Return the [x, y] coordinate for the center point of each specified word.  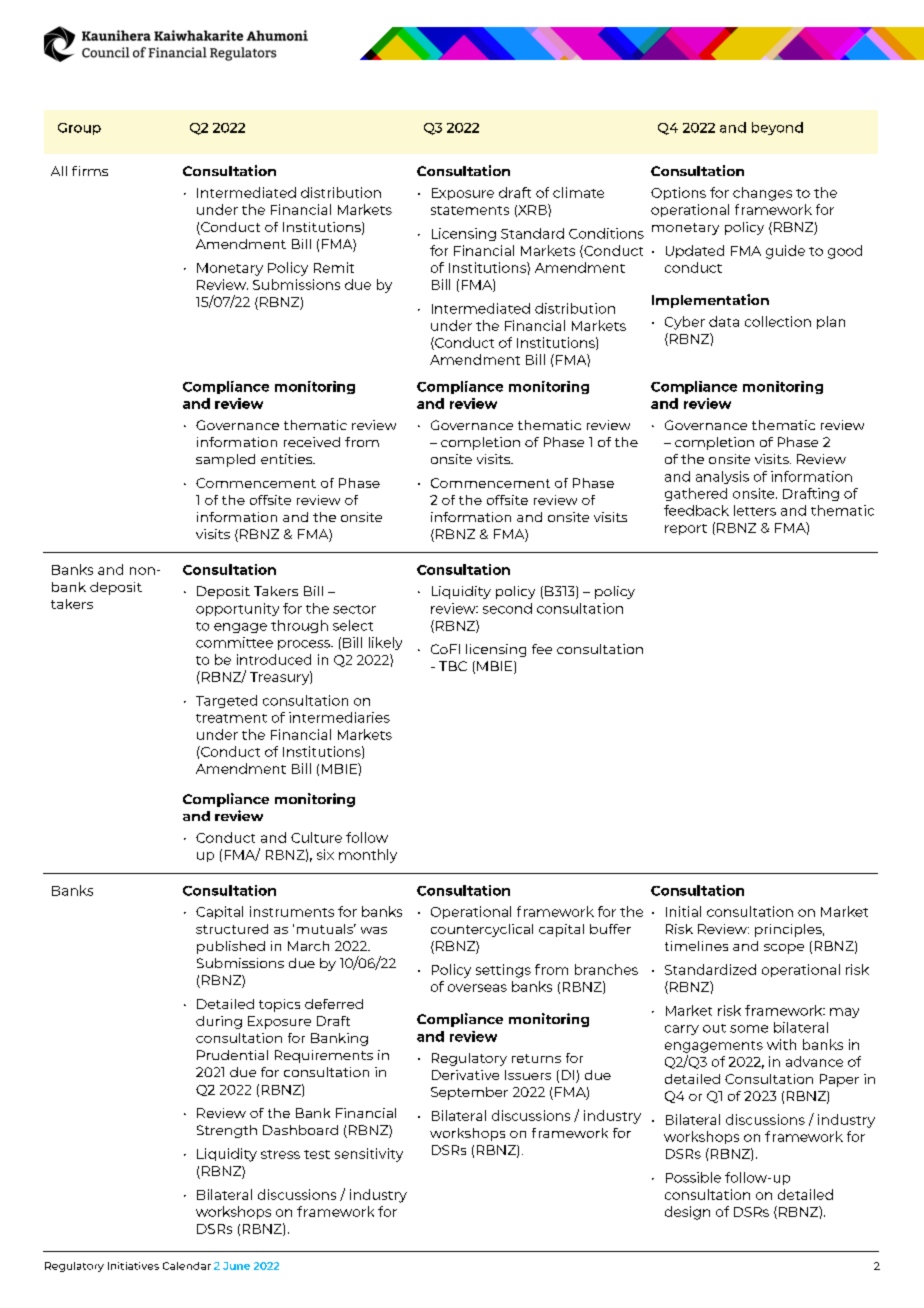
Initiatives [133, 1266]
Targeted [226, 701]
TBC [453, 666]
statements [470, 210]
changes [762, 194]
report [686, 529]
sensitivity [369, 1155]
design [687, 1213]
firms [90, 171]
